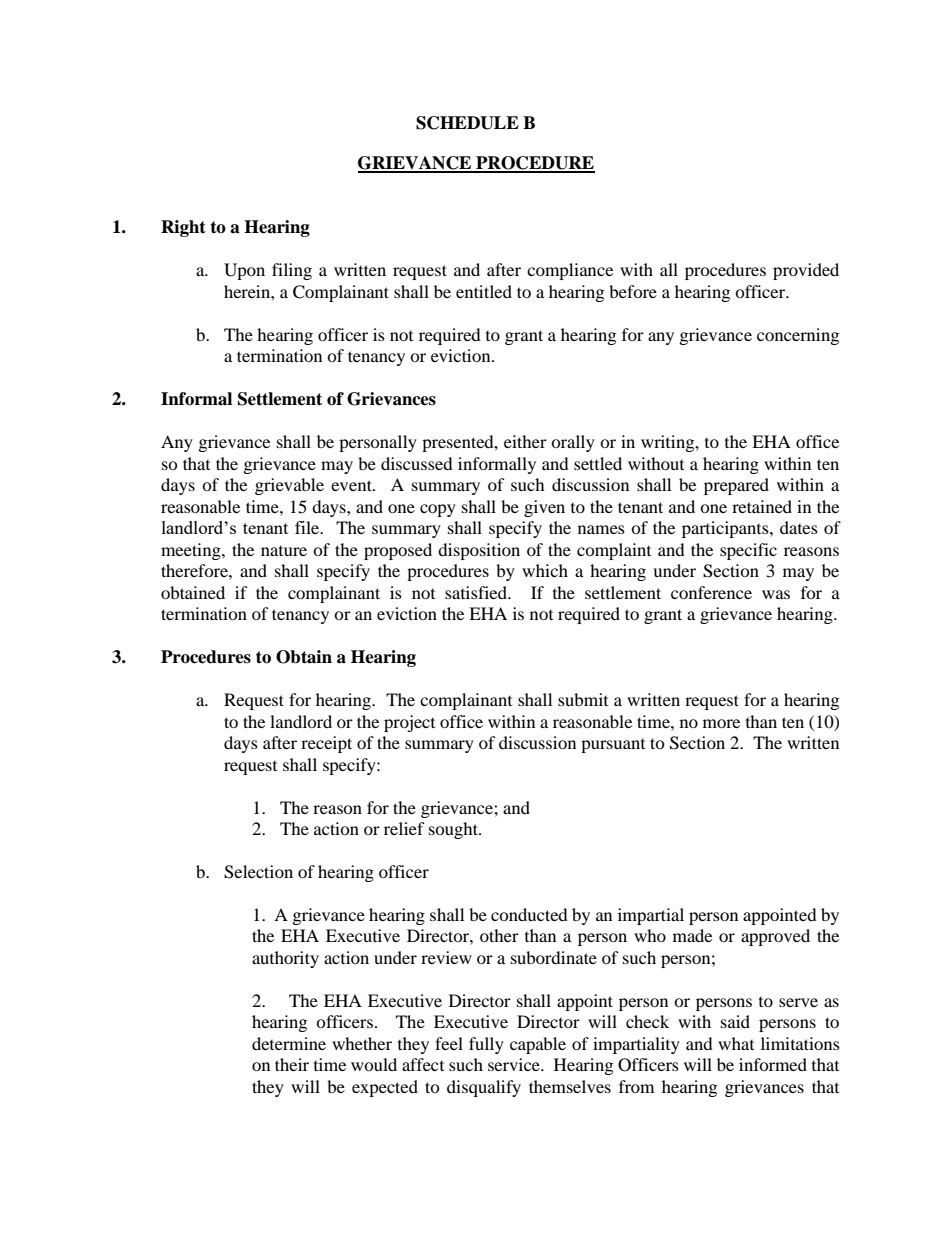 This screenshot has width=952, height=1233. I want to click on Right, so click(183, 228).
